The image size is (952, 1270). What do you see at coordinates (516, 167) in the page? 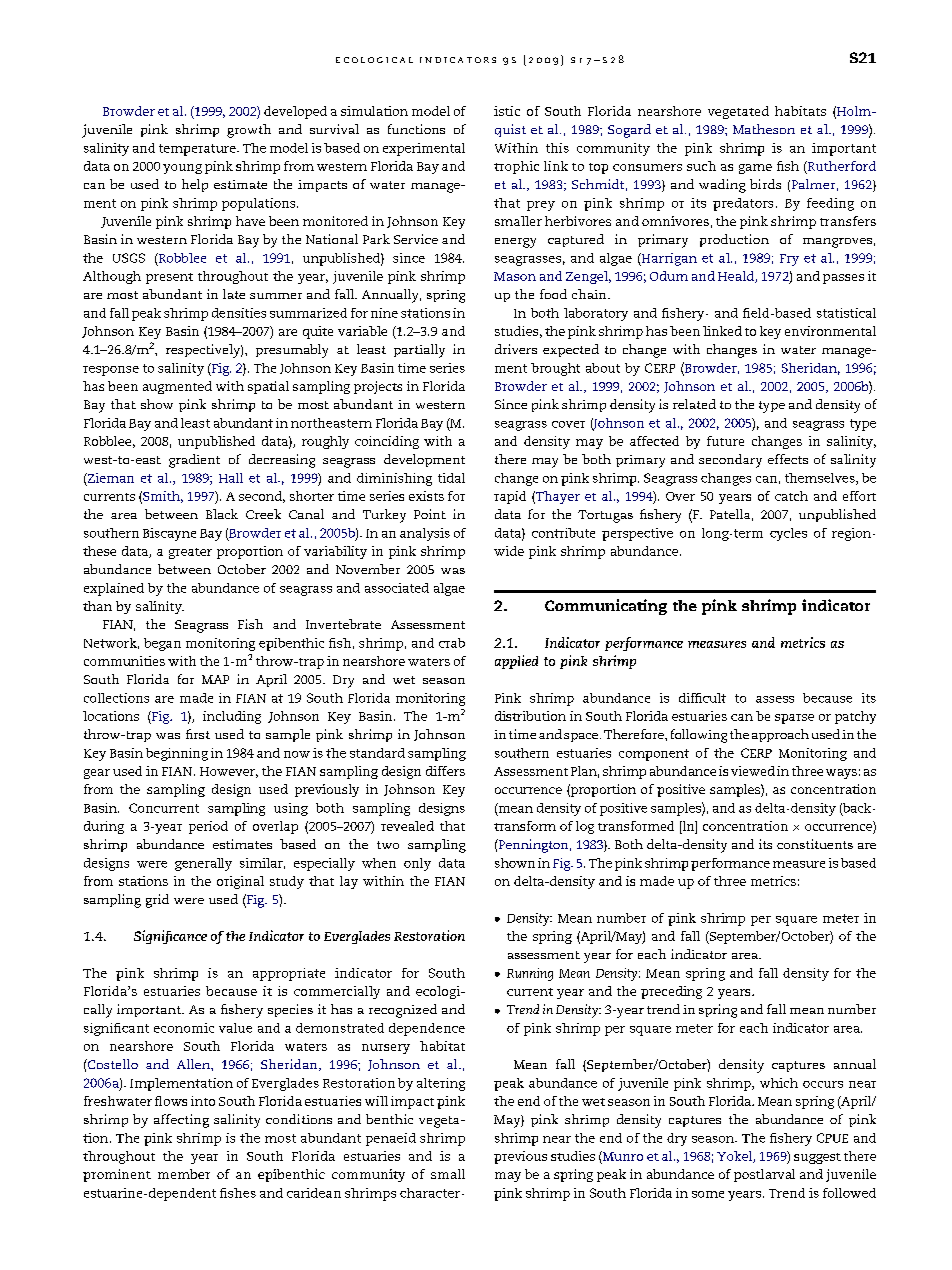
I see `trophic` at bounding box center [516, 167].
